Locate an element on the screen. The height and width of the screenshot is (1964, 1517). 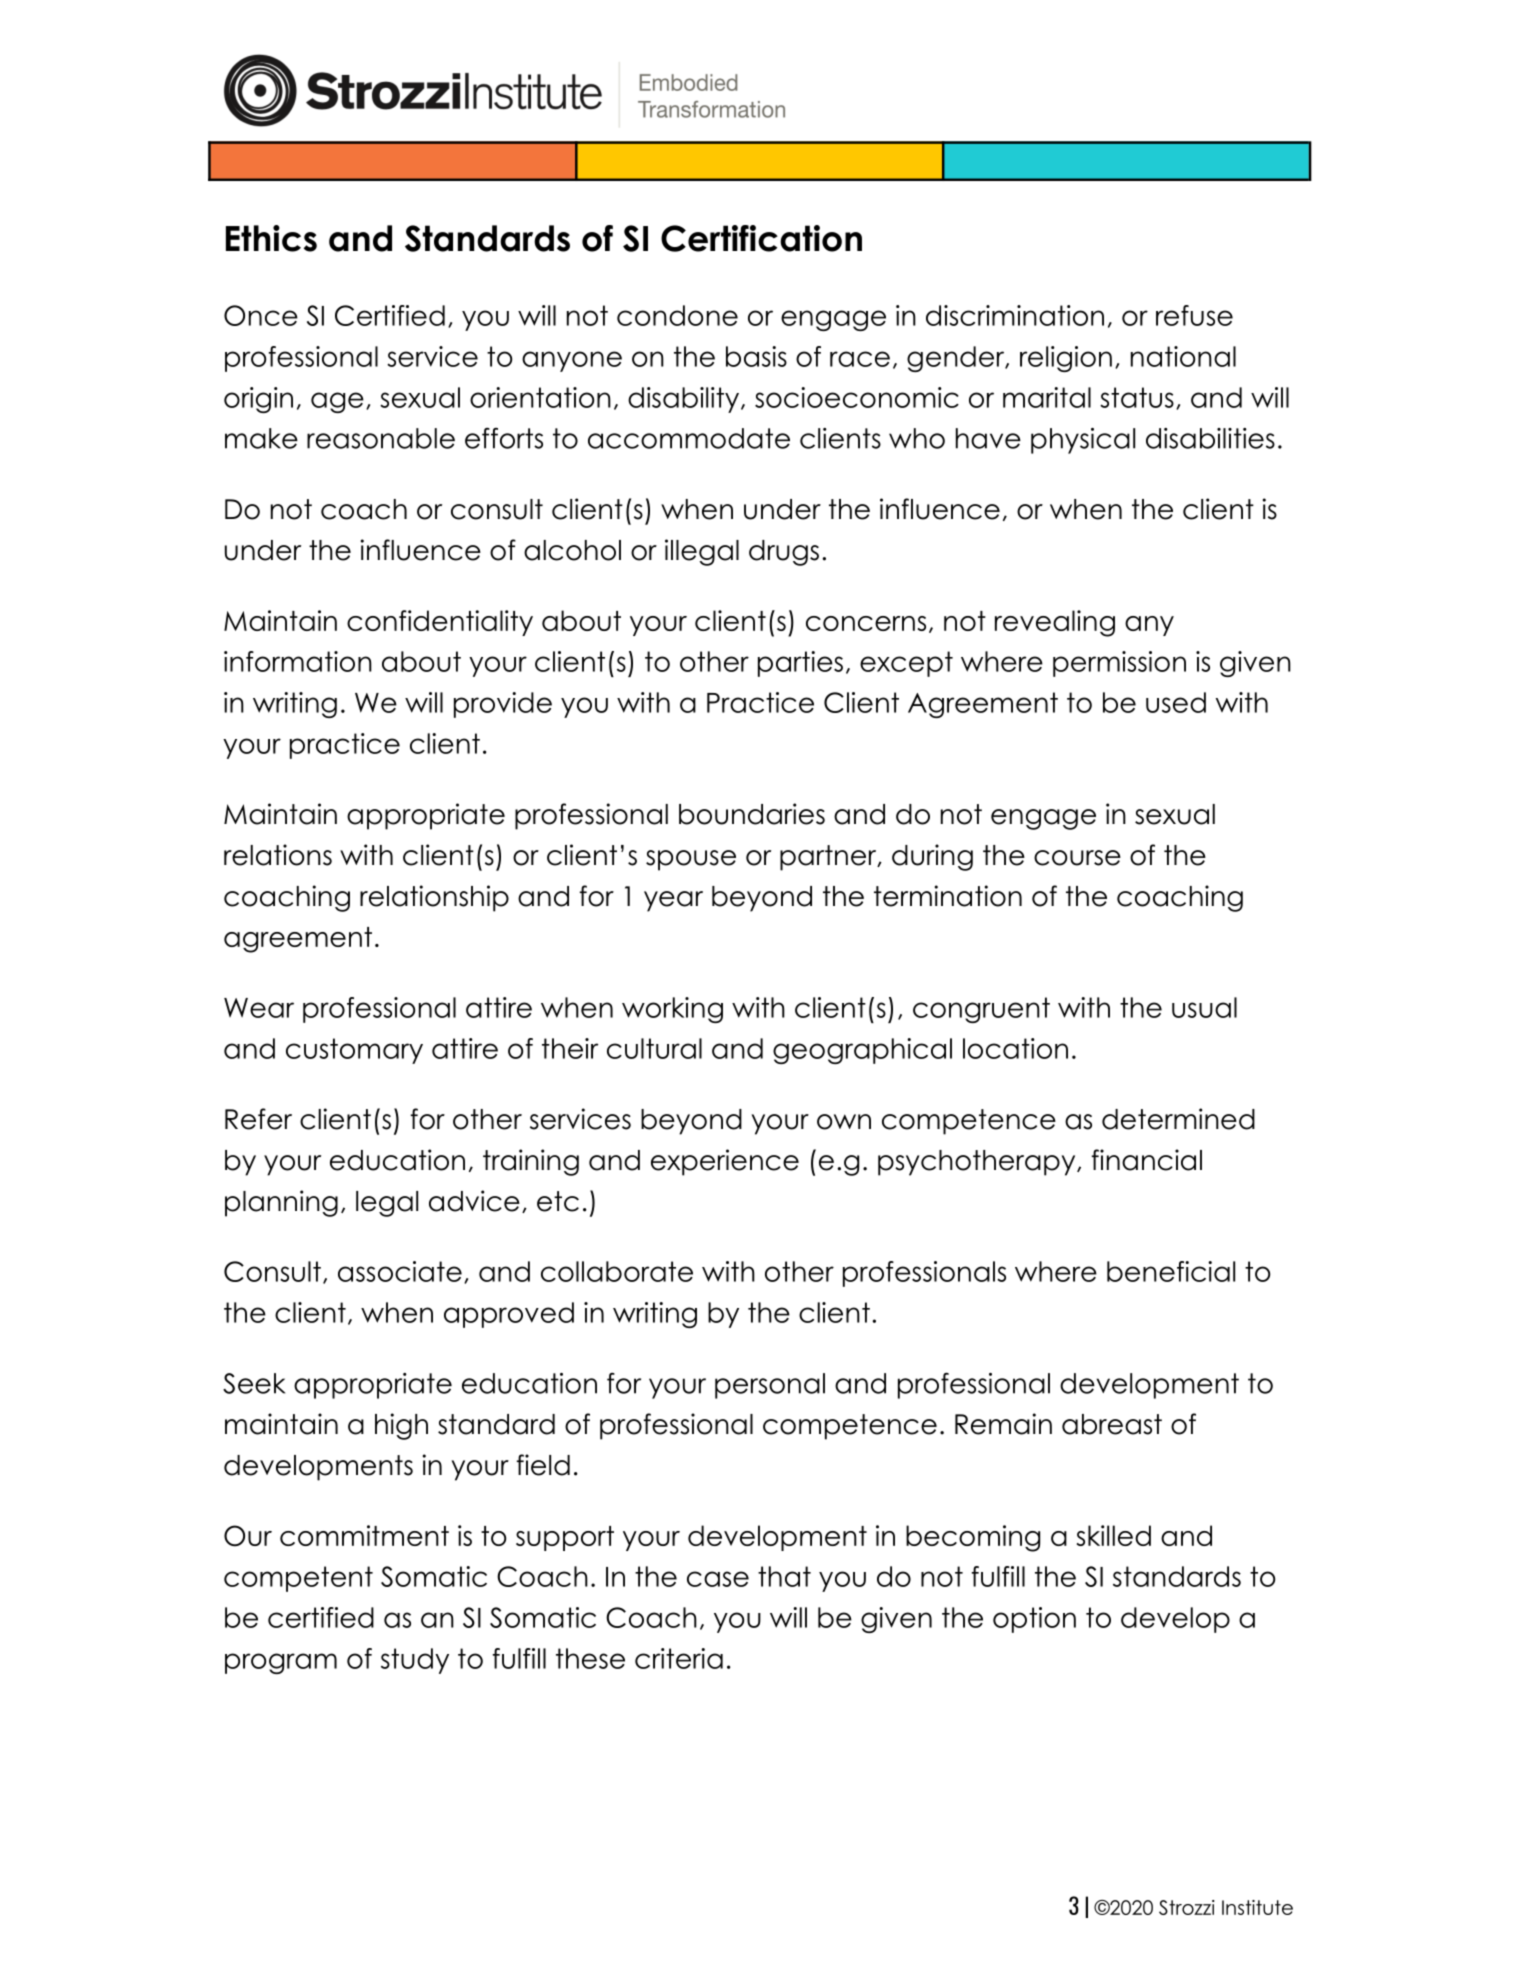
determined is located at coordinates (1178, 1119).
